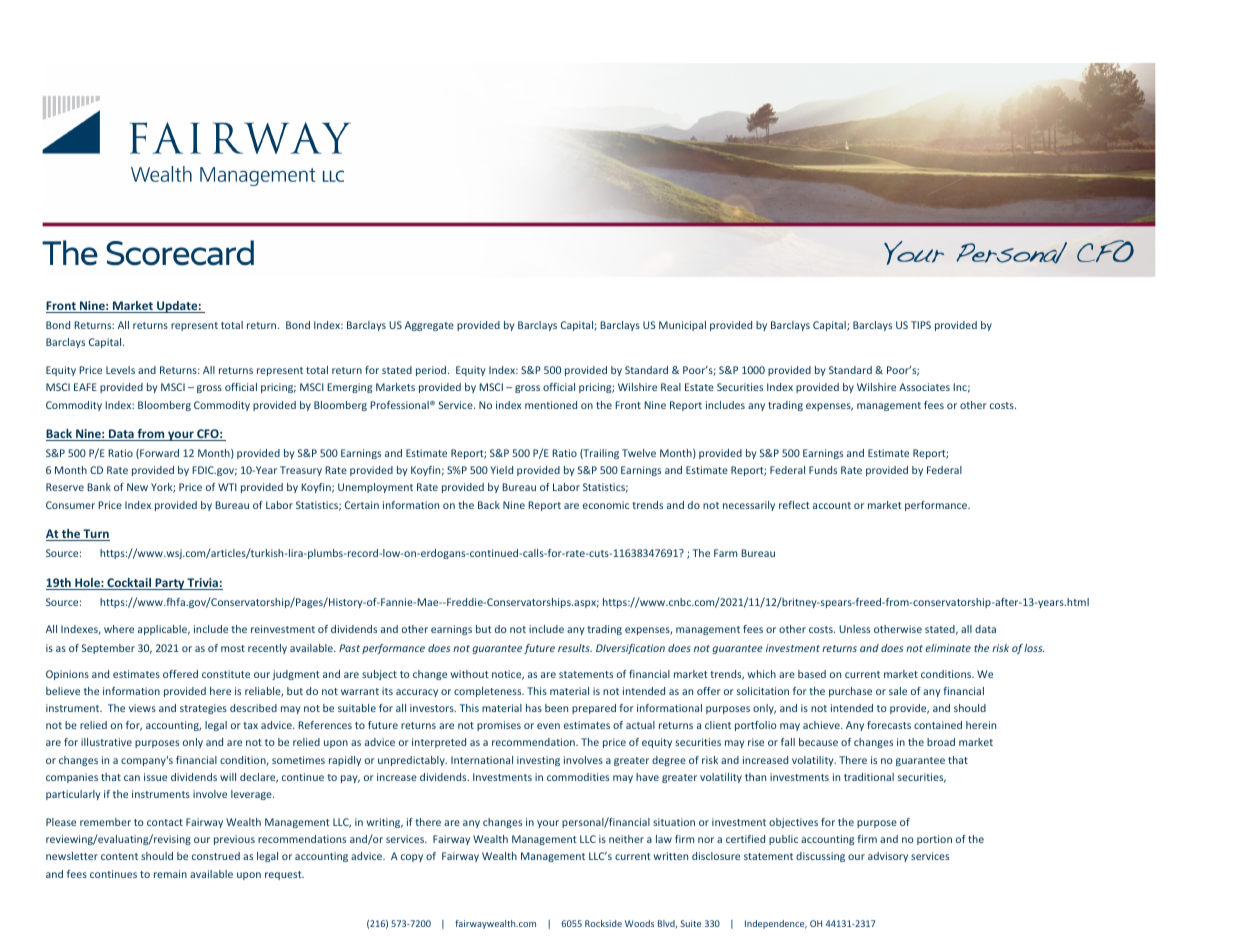  Describe the element at coordinates (794, 505) in the screenshot. I see `reflect` at that location.
